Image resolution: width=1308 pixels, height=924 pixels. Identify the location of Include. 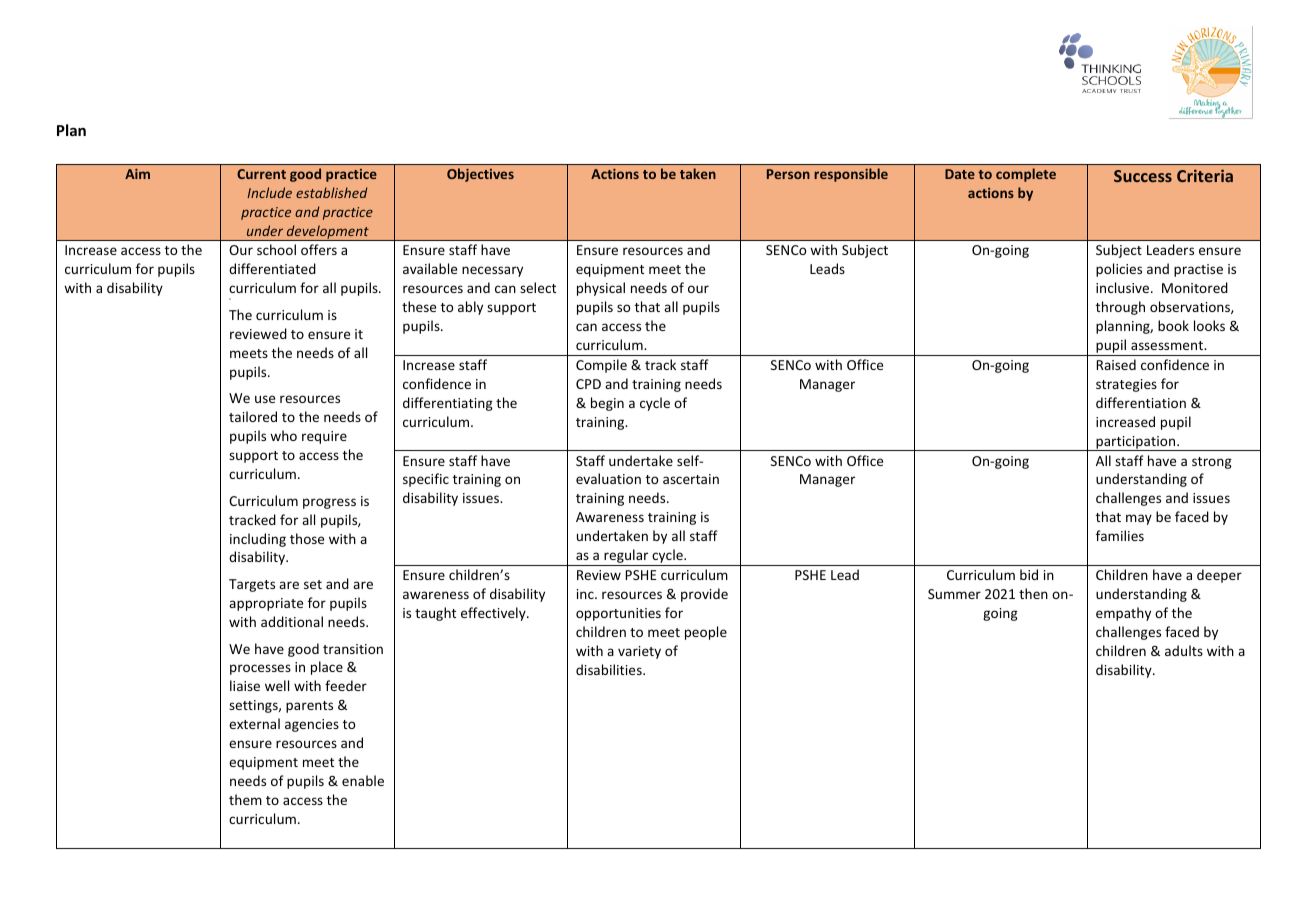
(269, 192).
